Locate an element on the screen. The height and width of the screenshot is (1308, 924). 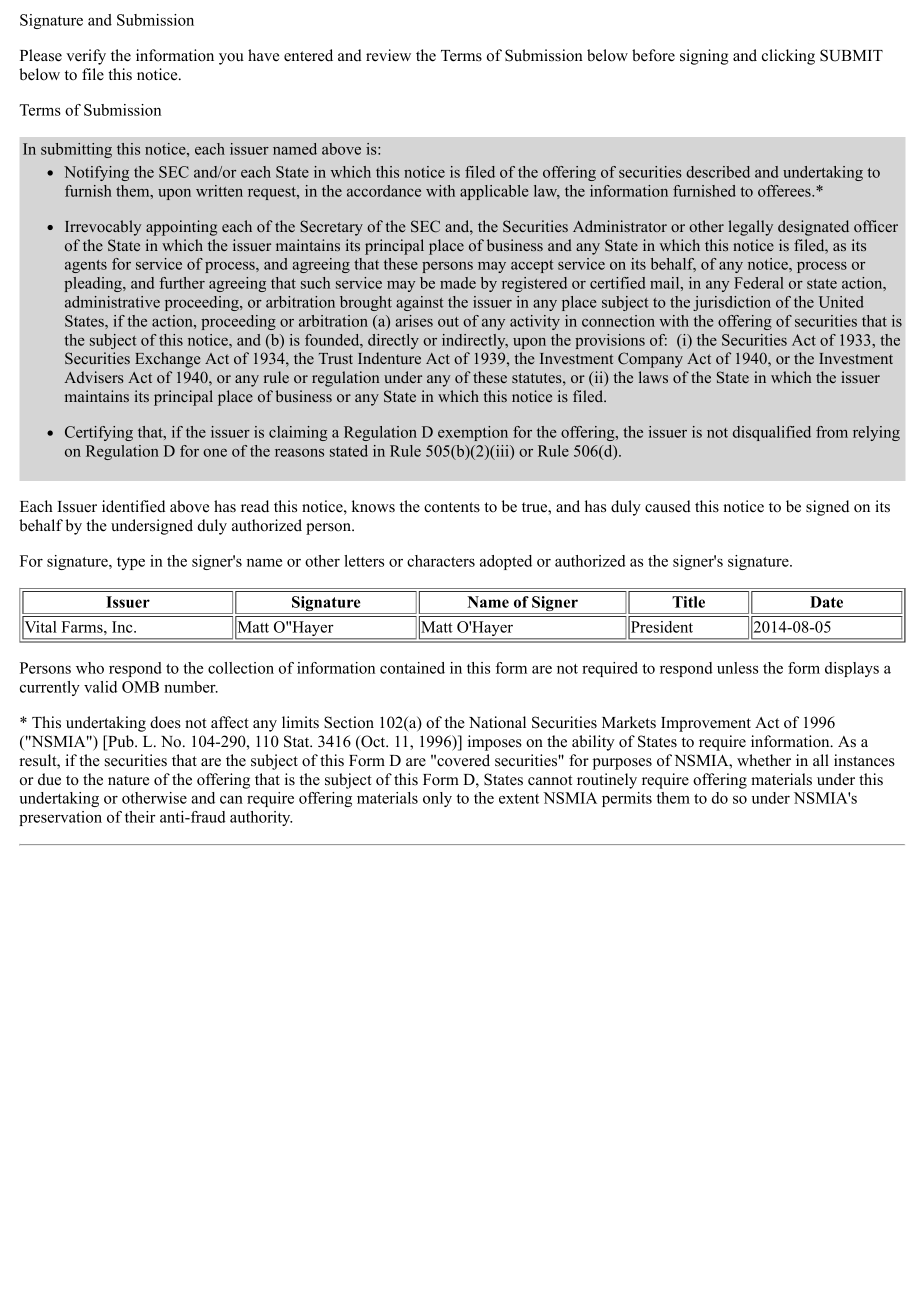
contained is located at coordinates (412, 668).
